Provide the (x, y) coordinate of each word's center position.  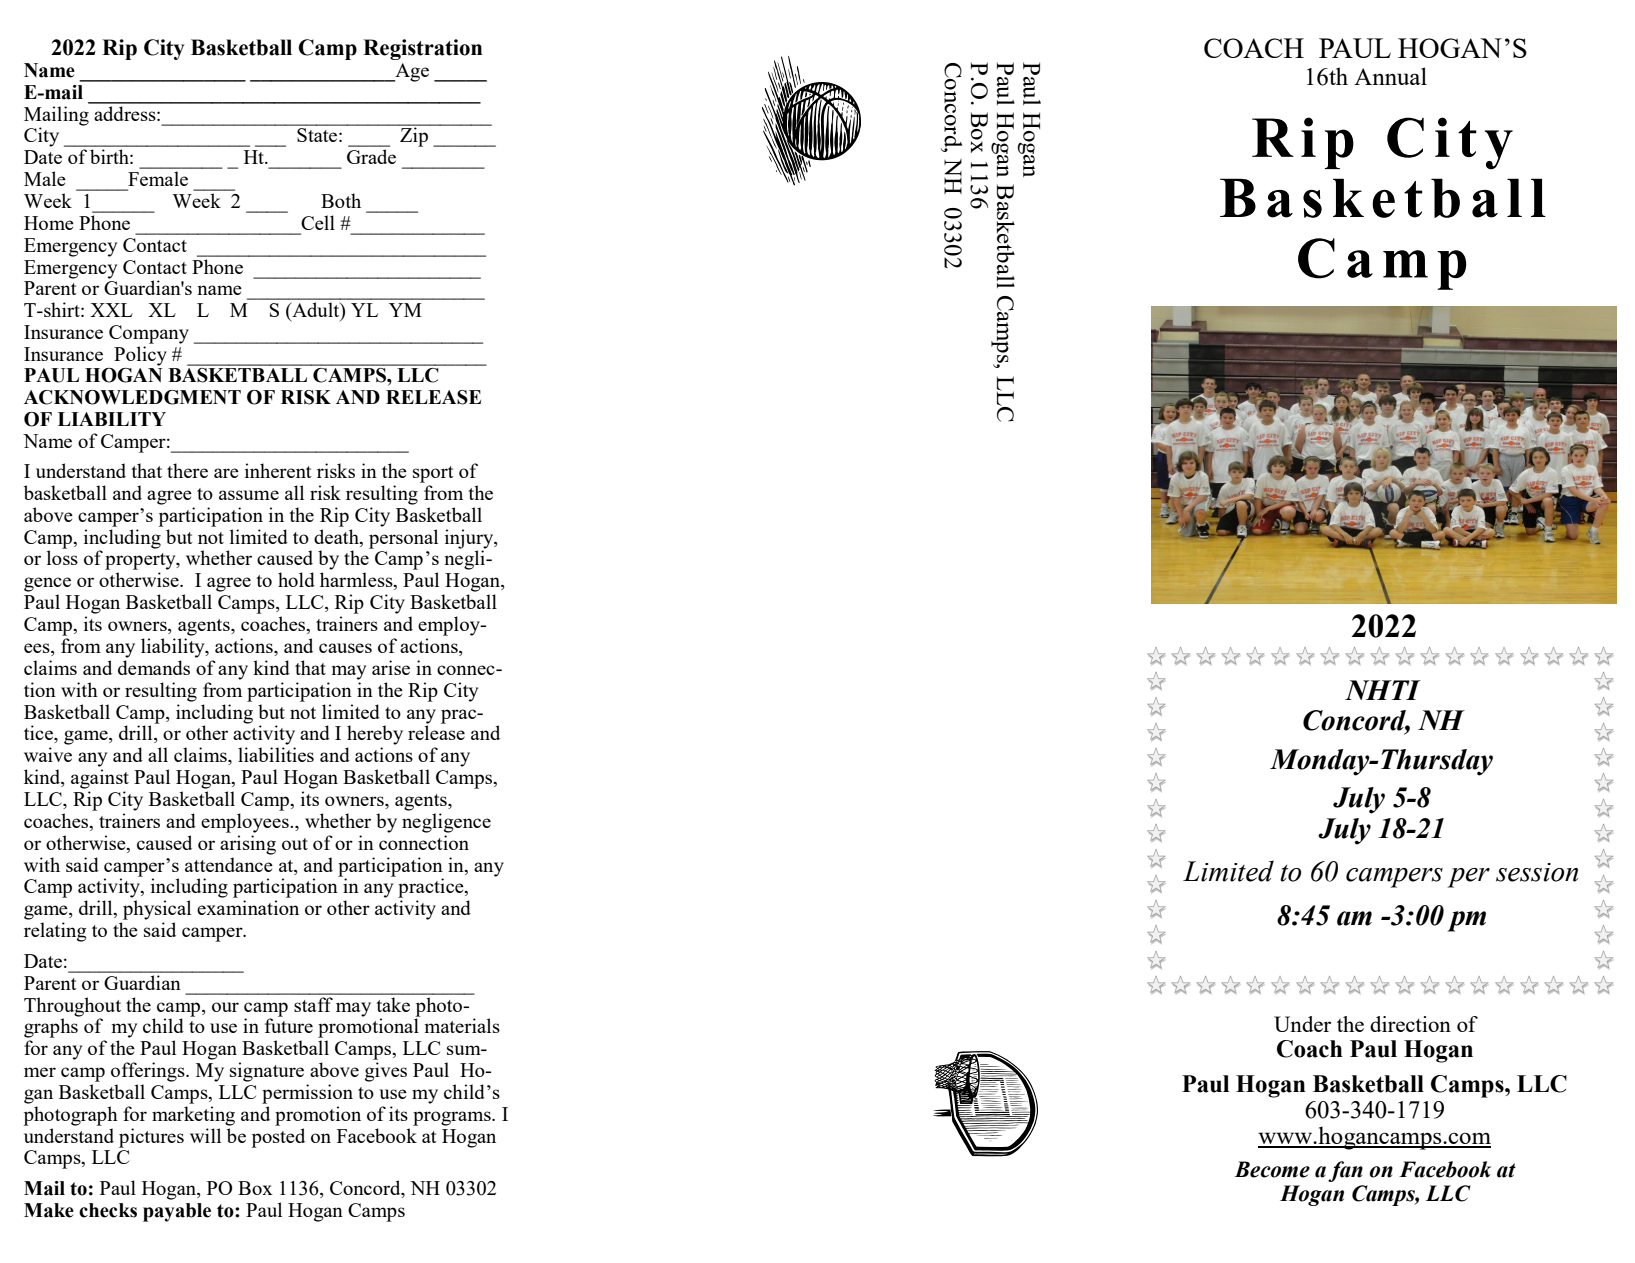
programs (453, 1118)
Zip (414, 136)
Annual (1390, 76)
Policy (140, 356)
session (1537, 872)
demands (154, 667)
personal (403, 539)
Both (341, 200)
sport (433, 474)
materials (462, 1025)
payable (177, 1212)
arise (391, 667)
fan (1345, 1171)
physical (157, 910)
